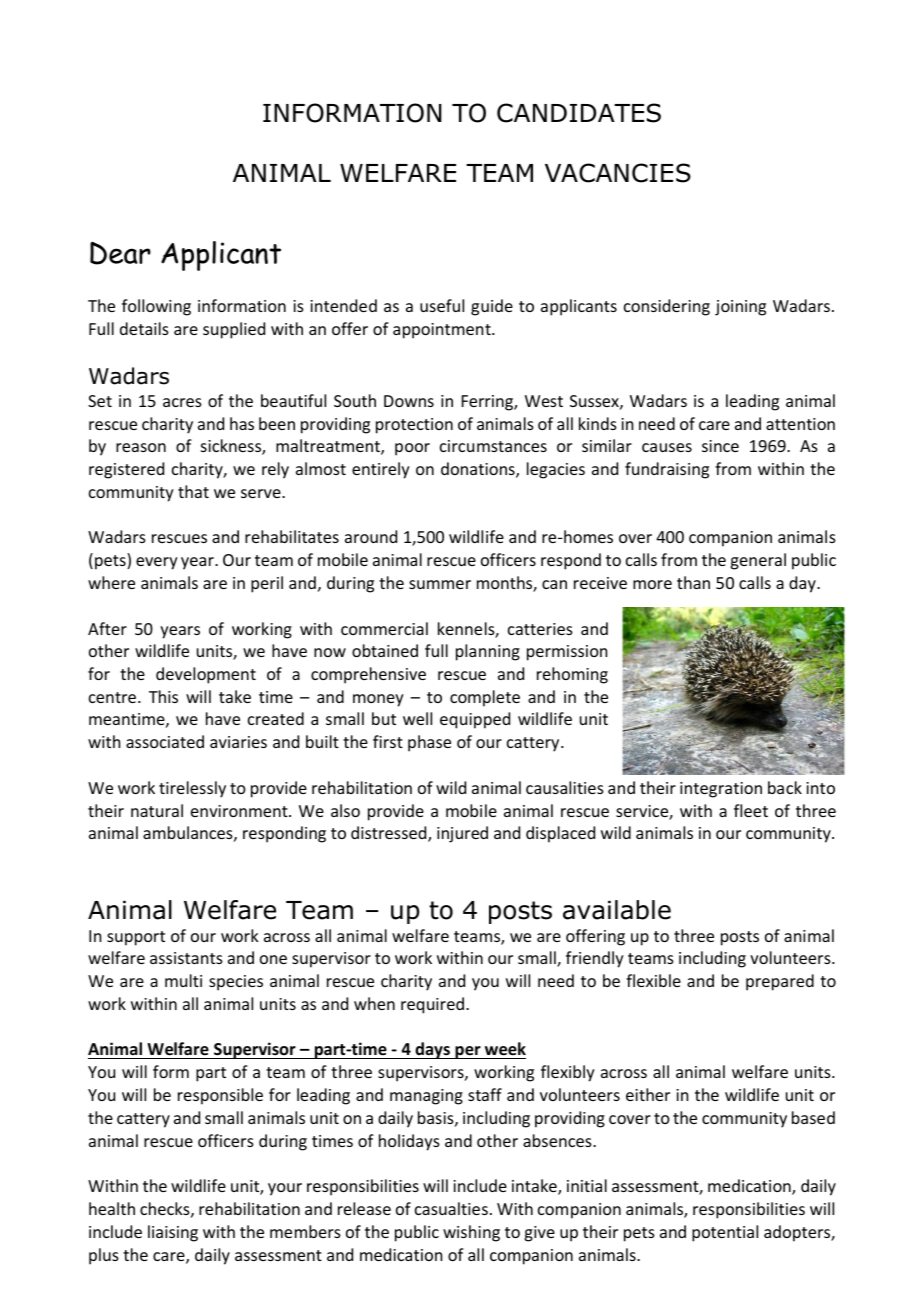 This screenshot has width=924, height=1307. I want to click on acres, so click(182, 402).
